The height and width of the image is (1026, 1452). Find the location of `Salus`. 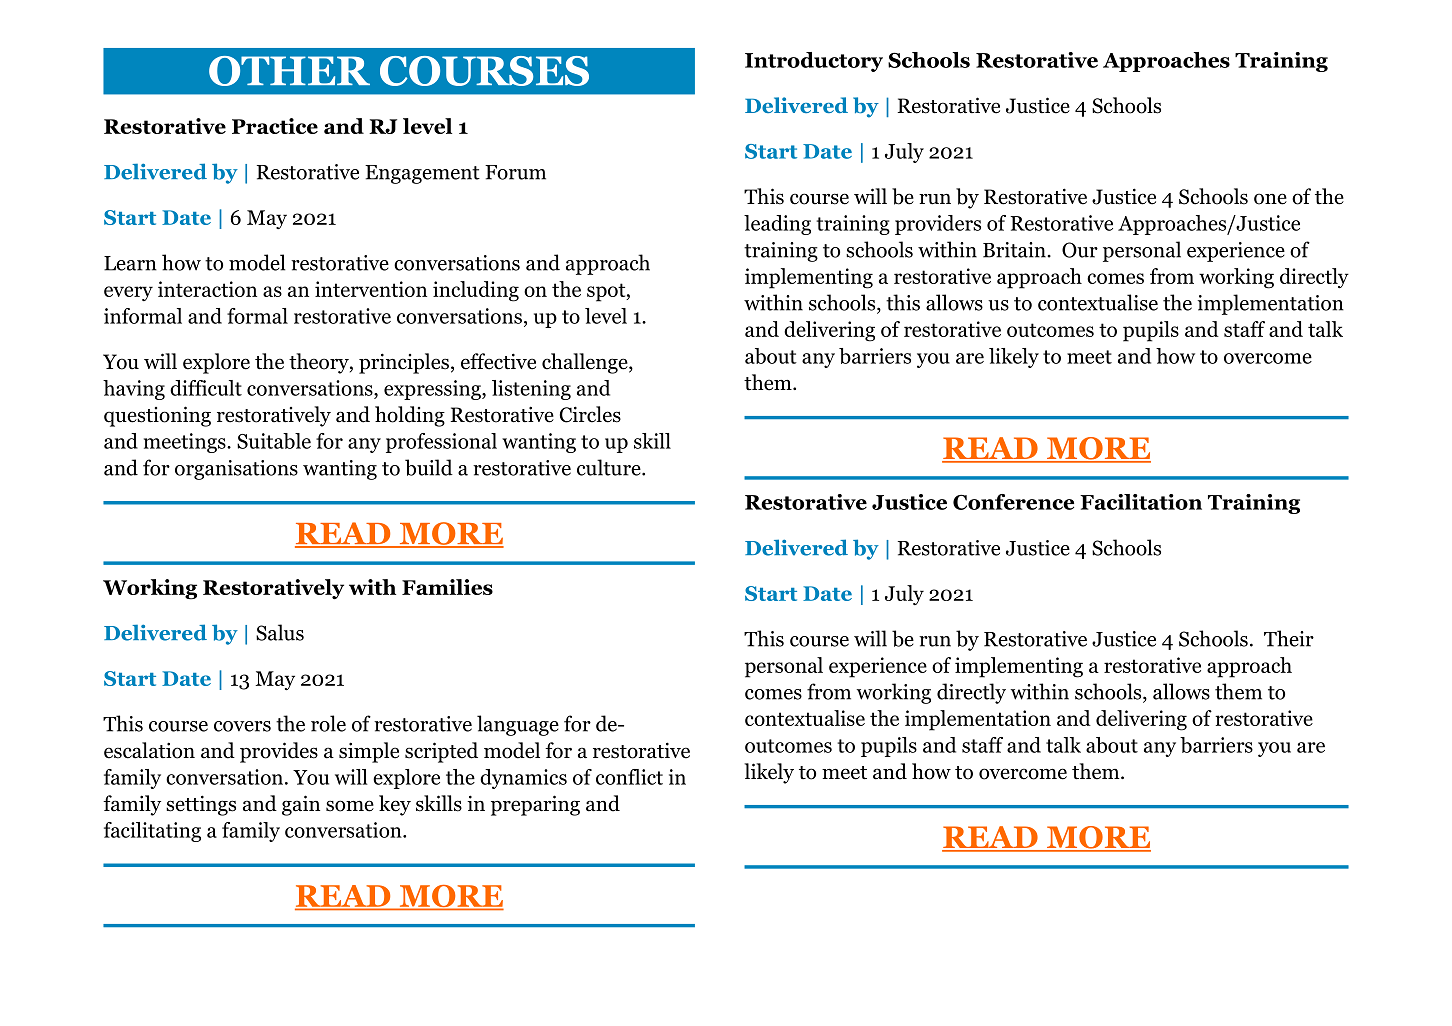

Salus is located at coordinates (280, 632).
